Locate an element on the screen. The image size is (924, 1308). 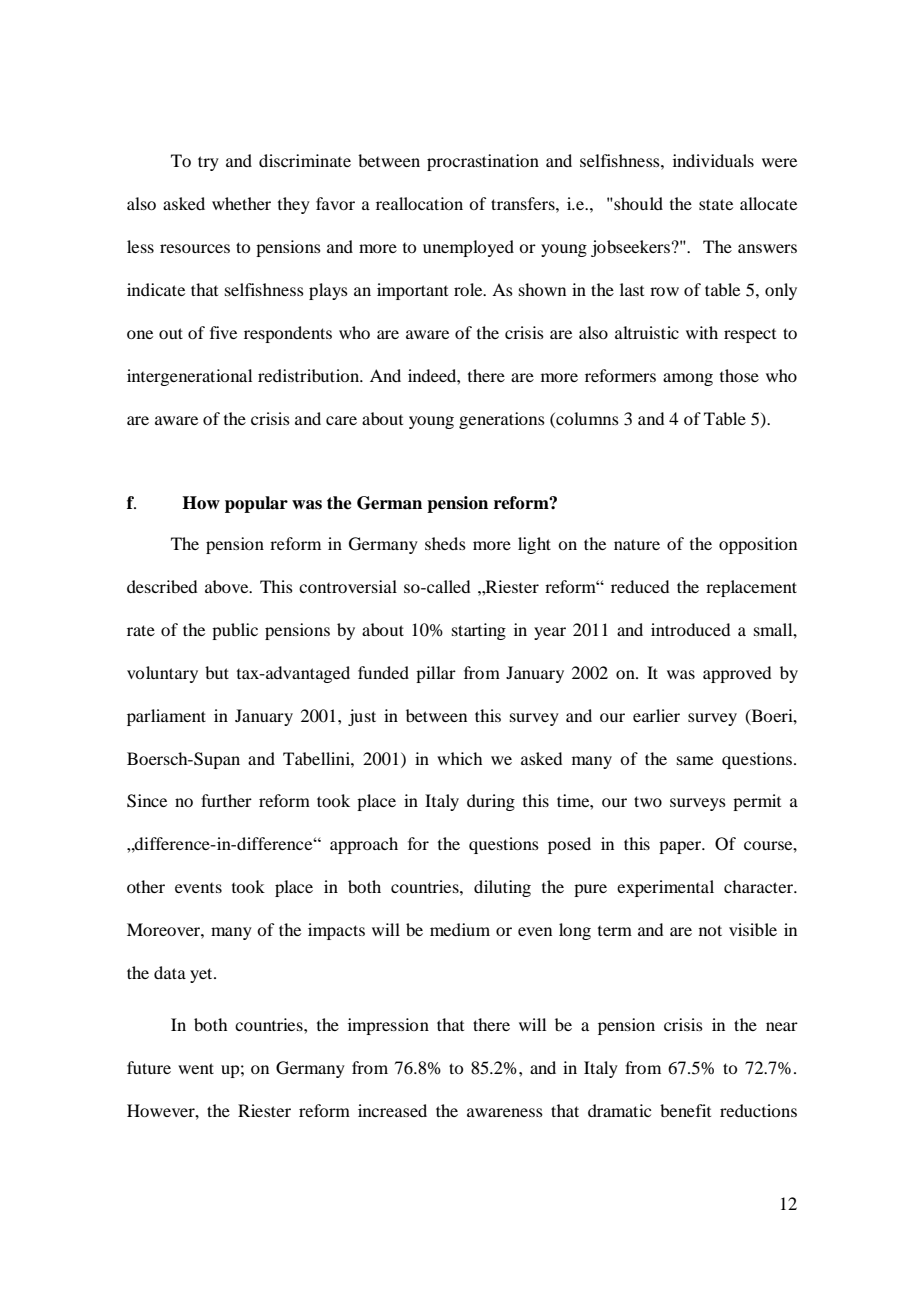
same is located at coordinates (695, 760).
